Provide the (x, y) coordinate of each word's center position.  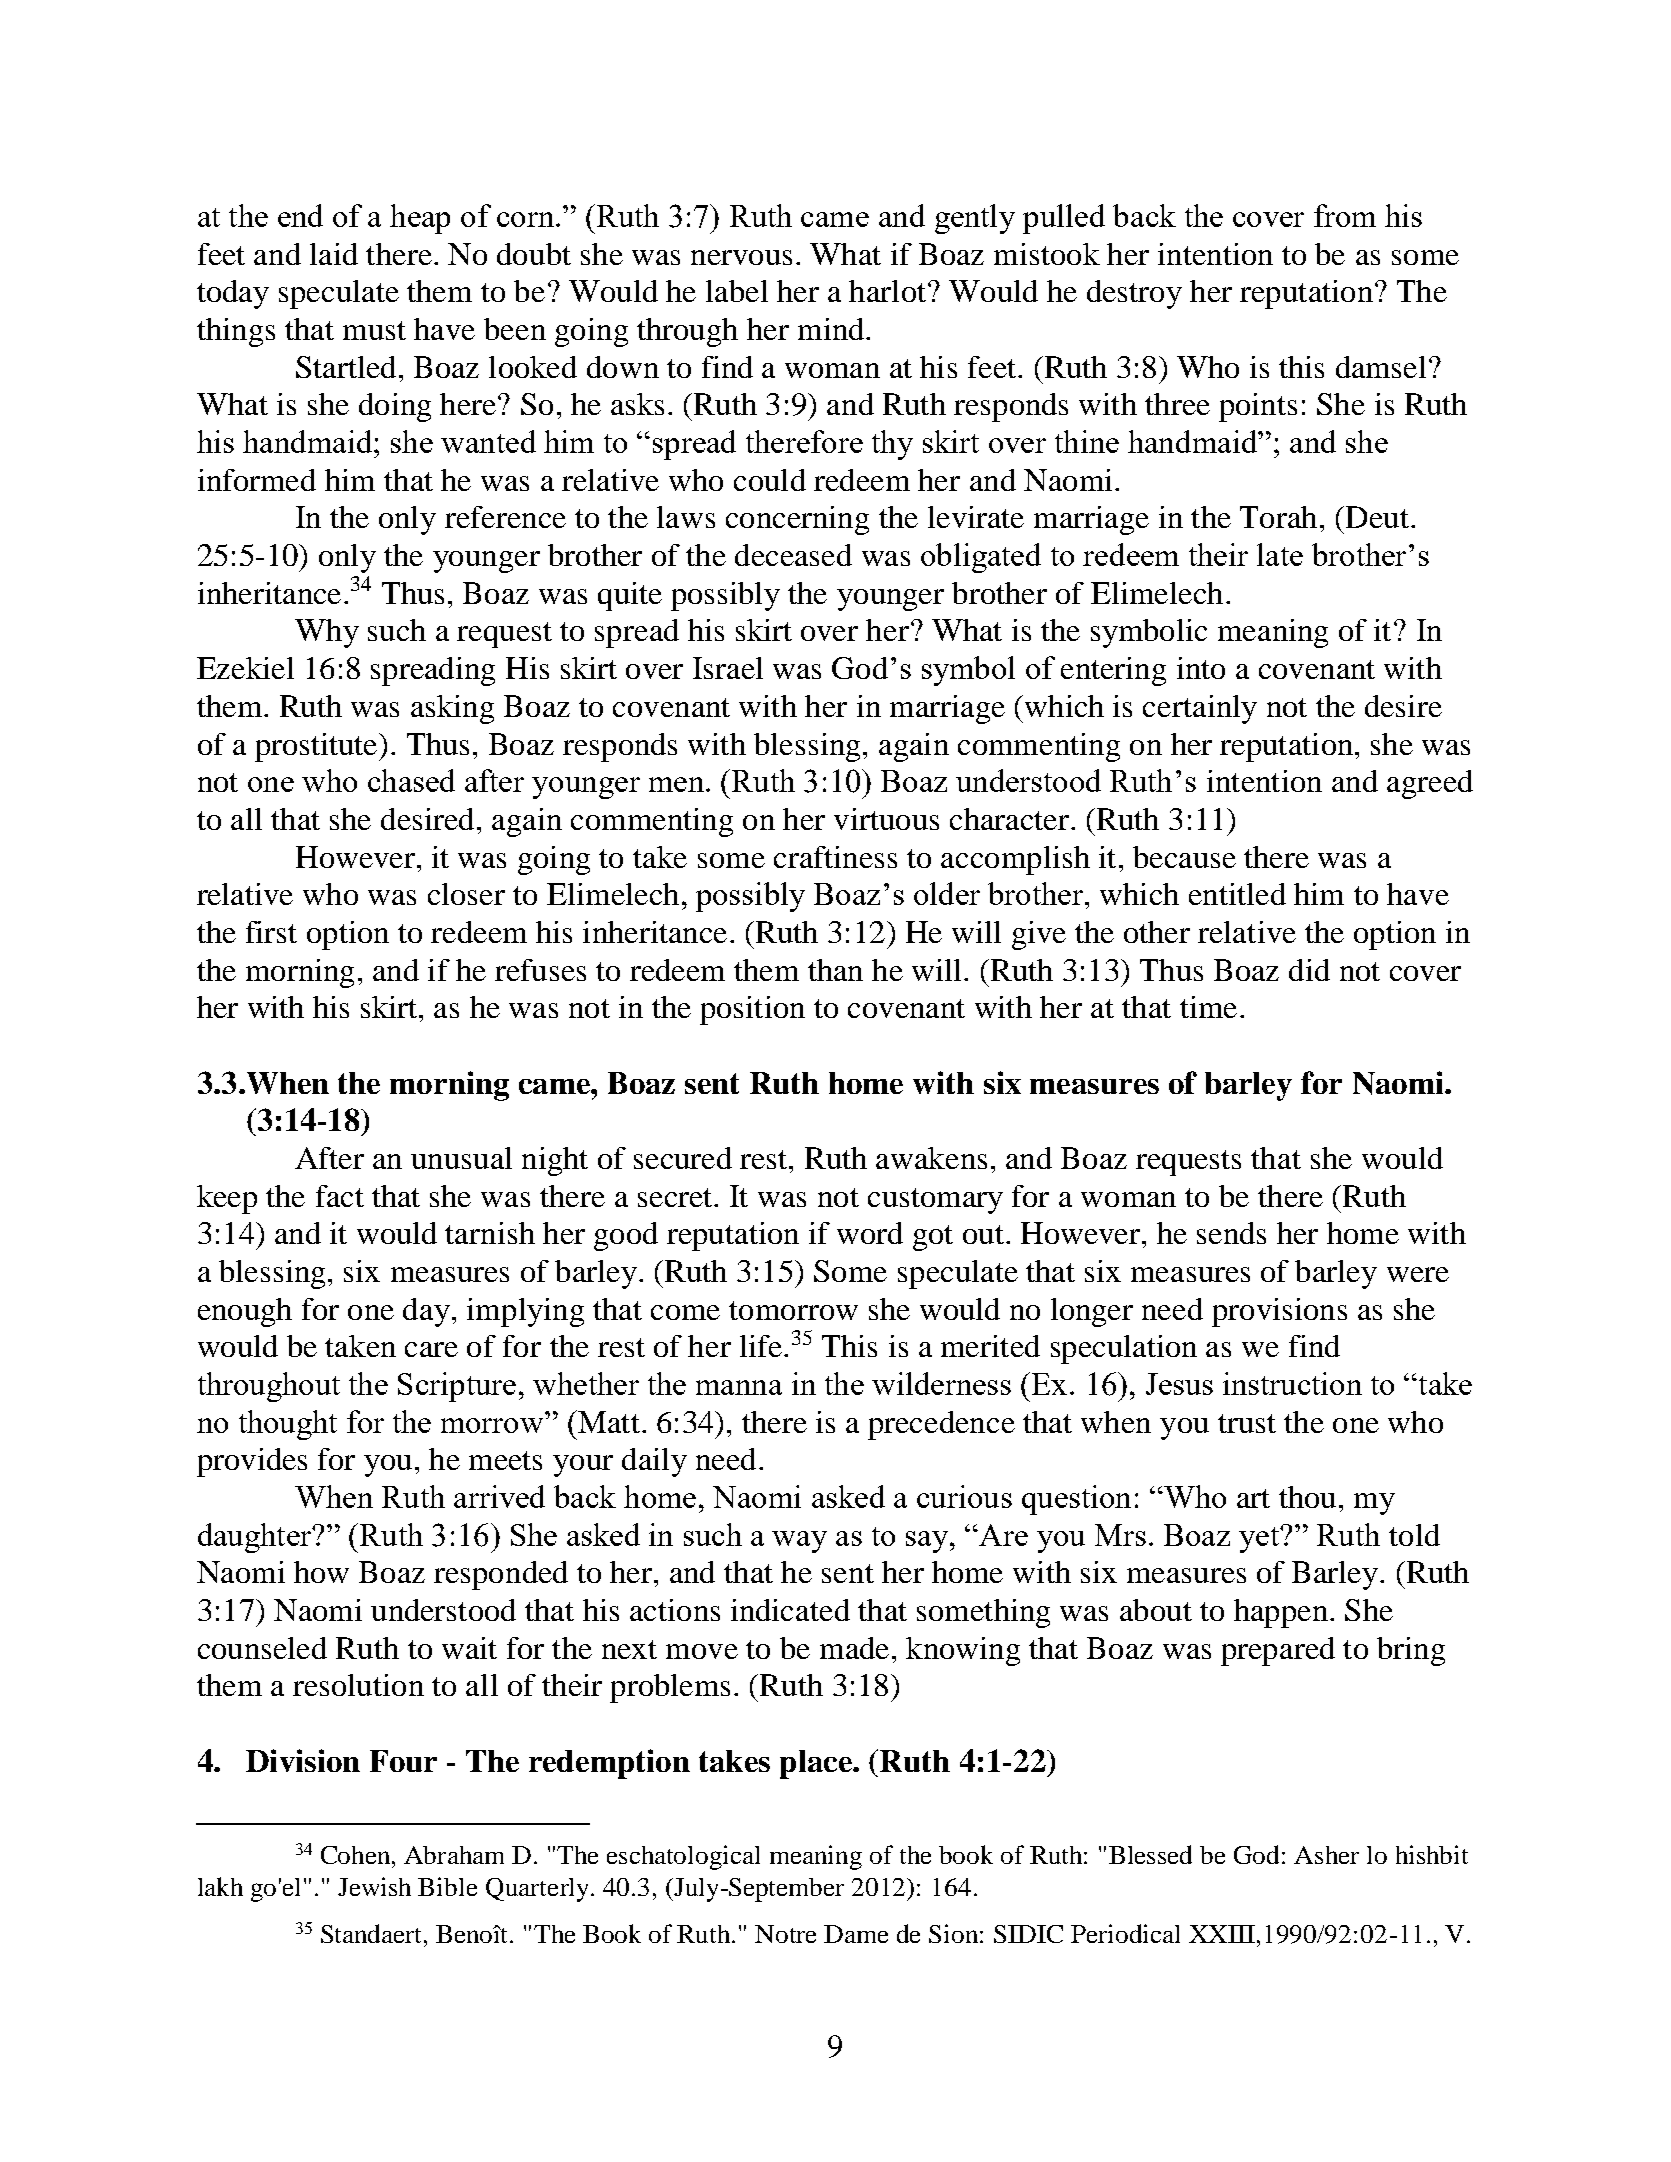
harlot (889, 291)
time (1208, 1007)
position (752, 1010)
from (1345, 215)
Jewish (374, 1886)
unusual (461, 1158)
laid (334, 254)
